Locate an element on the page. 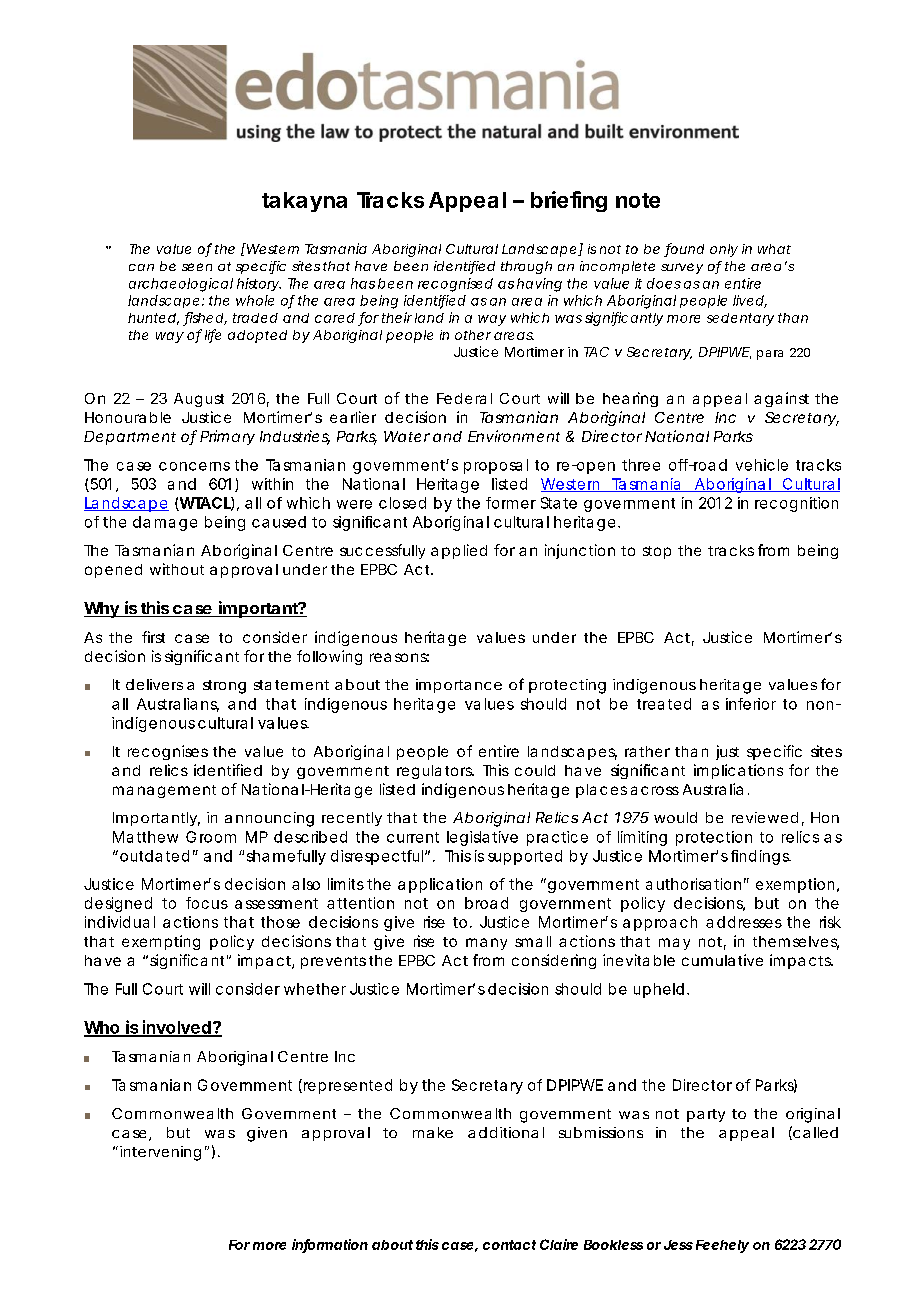 This page has width=924, height=1308. intervening is located at coordinates (160, 1153).
